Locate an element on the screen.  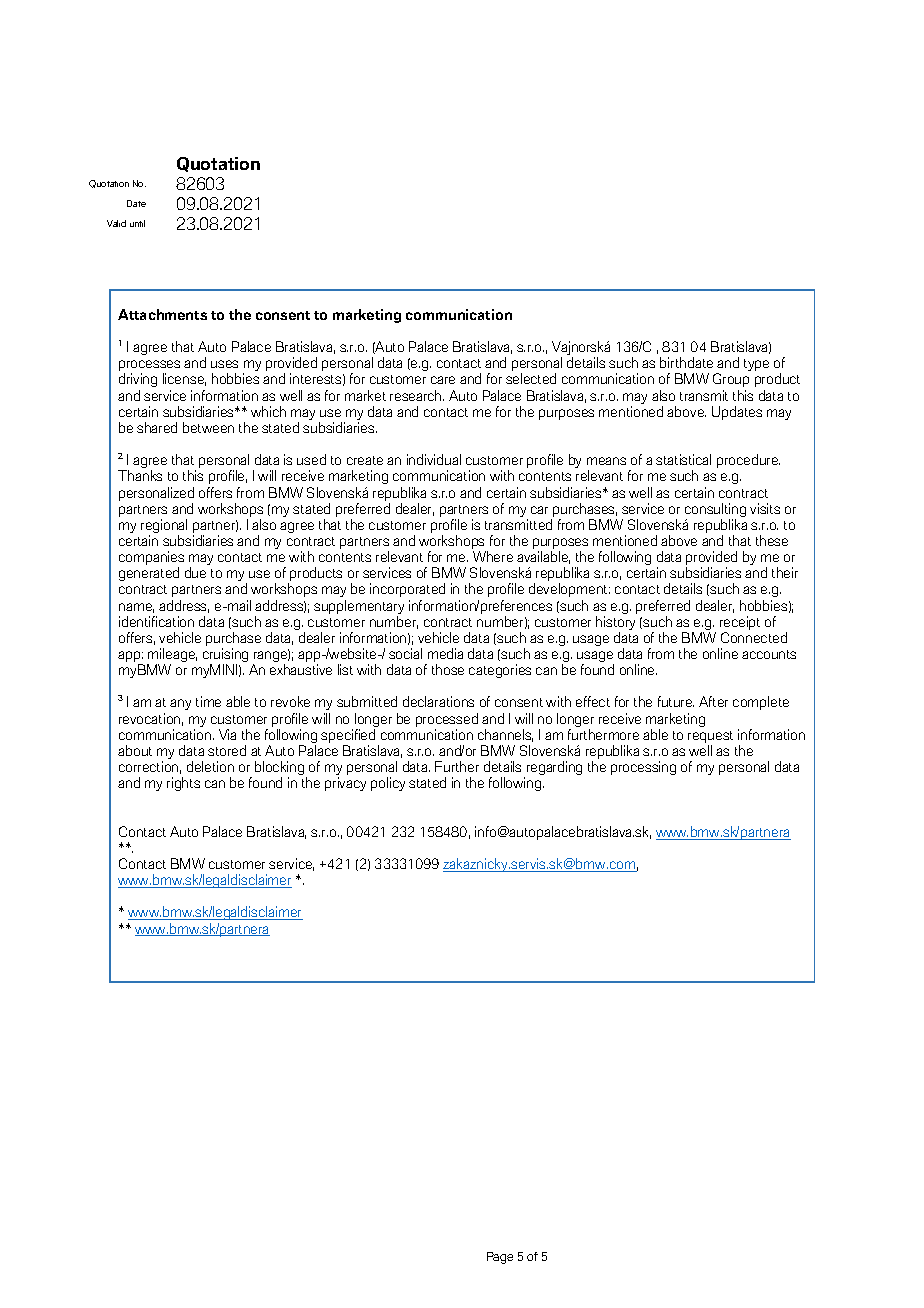
request is located at coordinates (710, 737).
